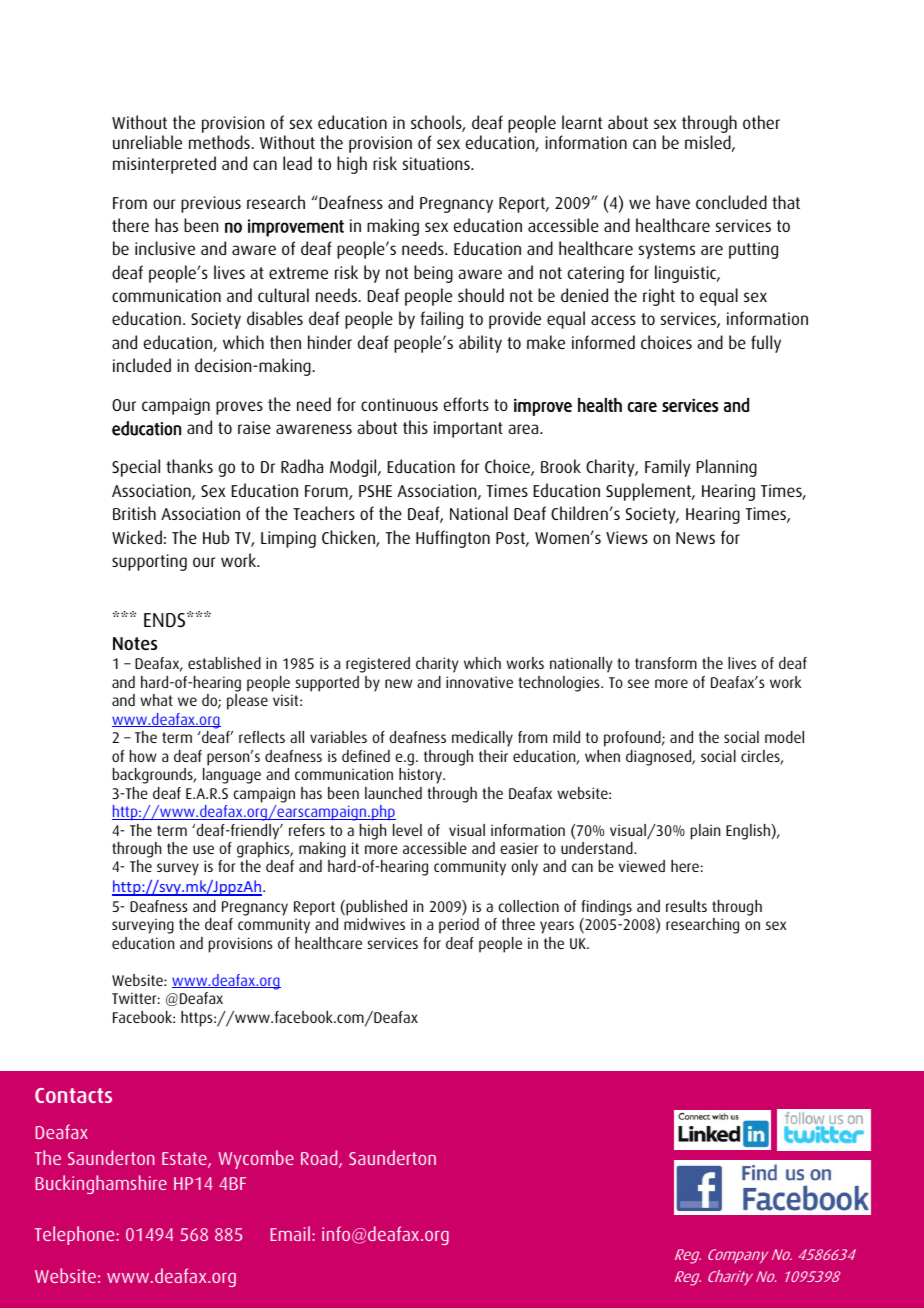 This image has height=1308, width=924. What do you see at coordinates (320, 1159) in the image?
I see `Road` at bounding box center [320, 1159].
